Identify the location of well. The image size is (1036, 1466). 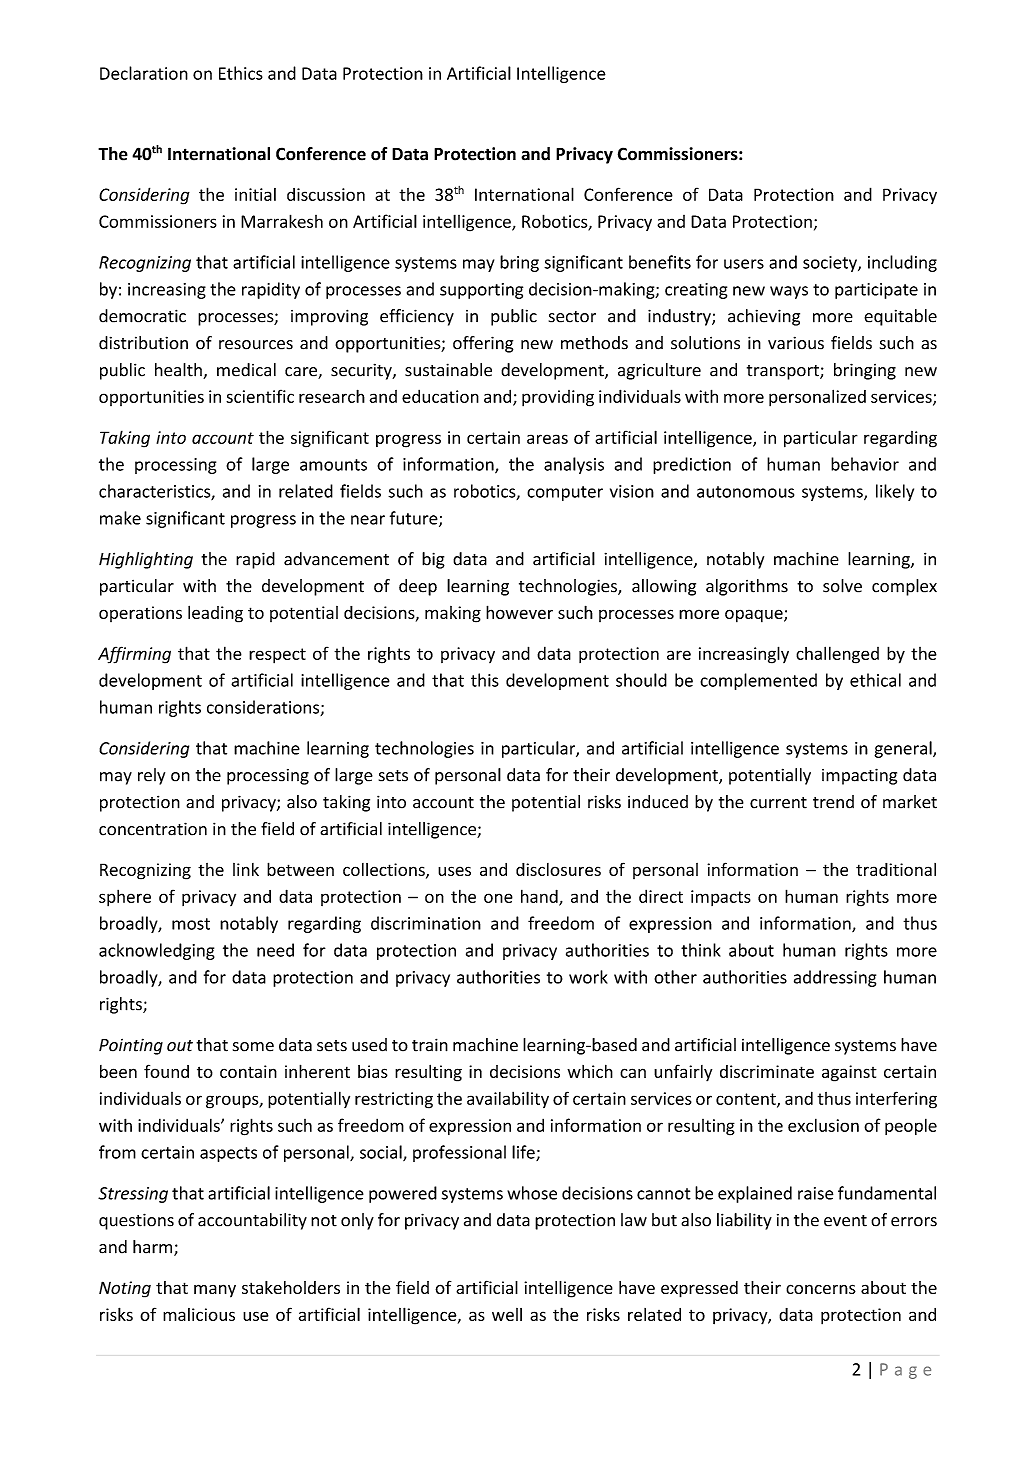
(507, 1314).
